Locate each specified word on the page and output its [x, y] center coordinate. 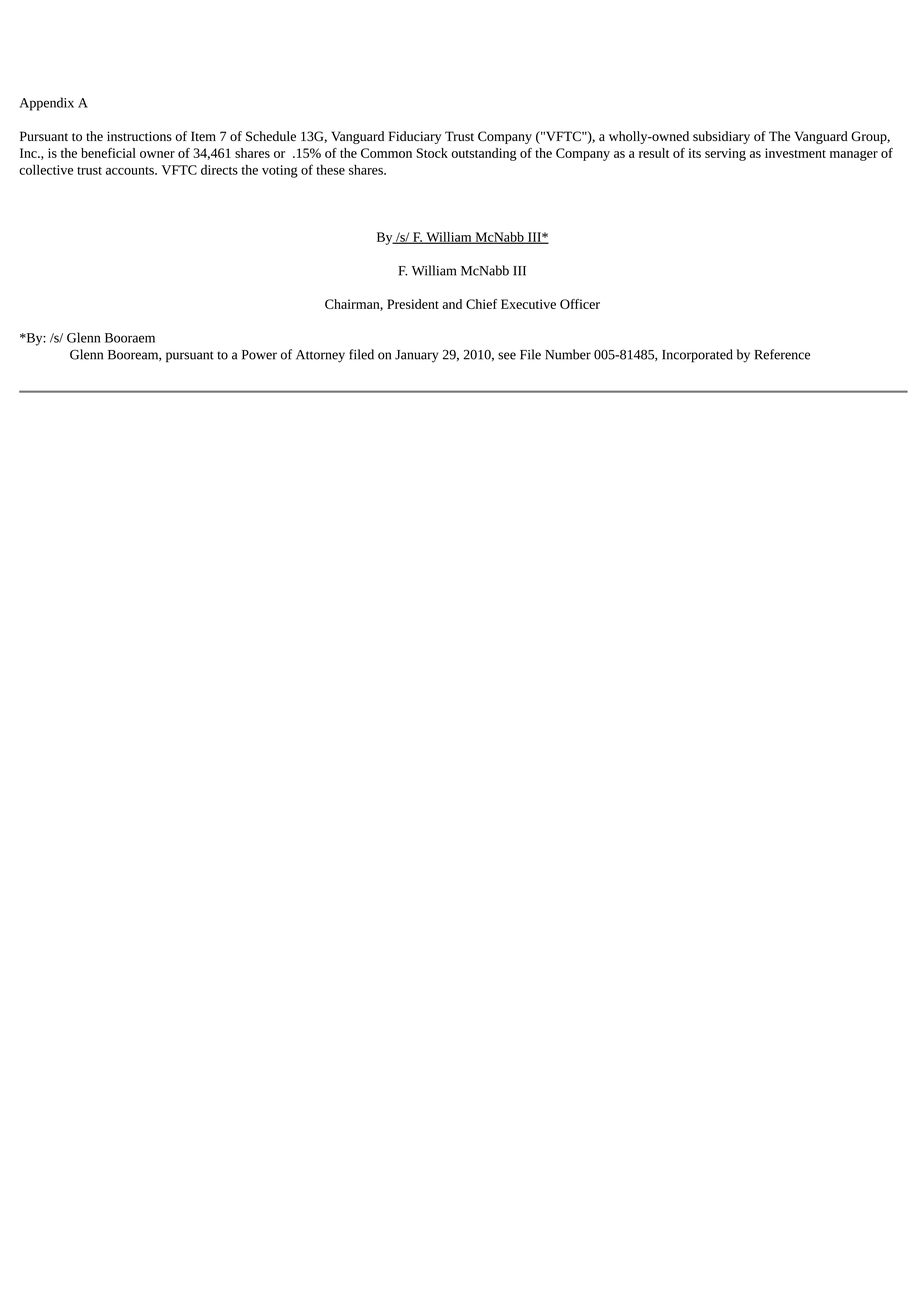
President [413, 304]
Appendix [46, 104]
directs [219, 169]
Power [259, 355]
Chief [481, 304]
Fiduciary [415, 137]
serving [725, 154]
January [416, 356]
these [330, 169]
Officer [580, 304]
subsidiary [721, 137]
